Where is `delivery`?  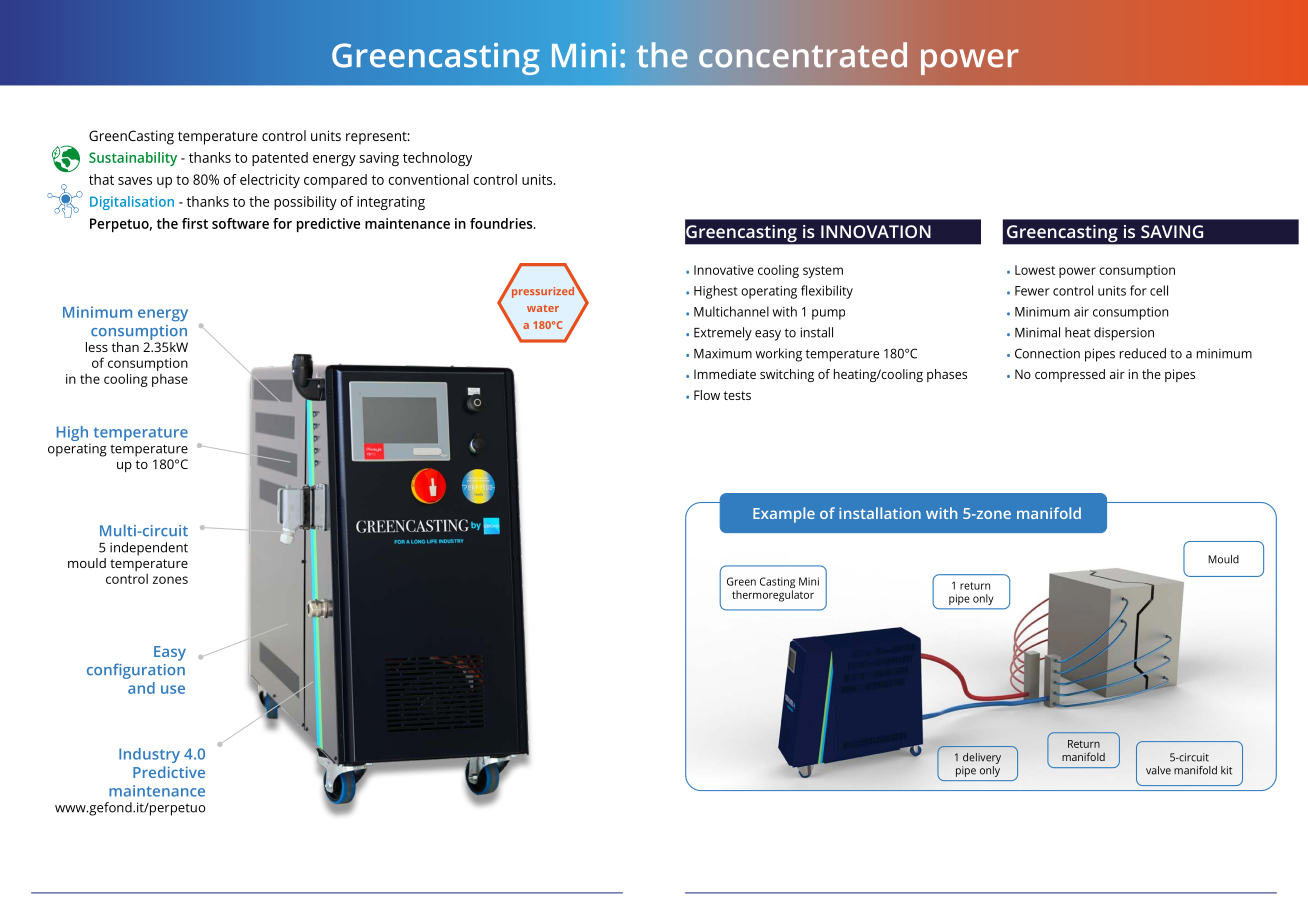
delivery is located at coordinates (982, 758).
